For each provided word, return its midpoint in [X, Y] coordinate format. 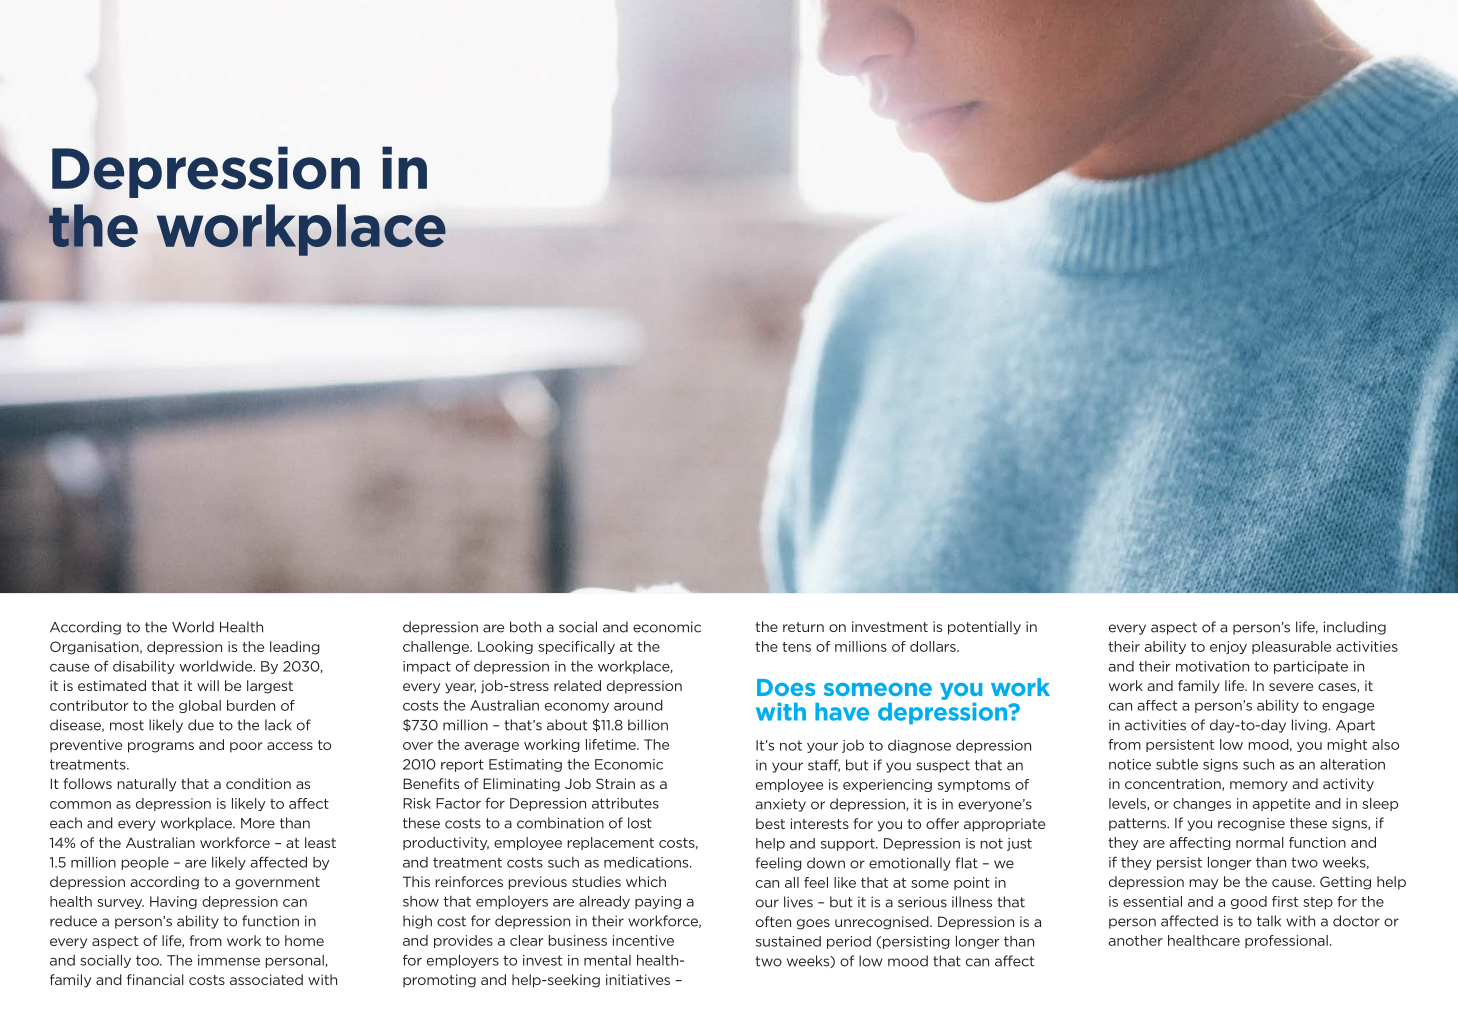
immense [229, 960]
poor [246, 747]
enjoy [1228, 647]
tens [796, 647]
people [145, 863]
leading [295, 648]
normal [1260, 842]
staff [824, 765]
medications [647, 862]
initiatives [638, 979]
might [1347, 745]
